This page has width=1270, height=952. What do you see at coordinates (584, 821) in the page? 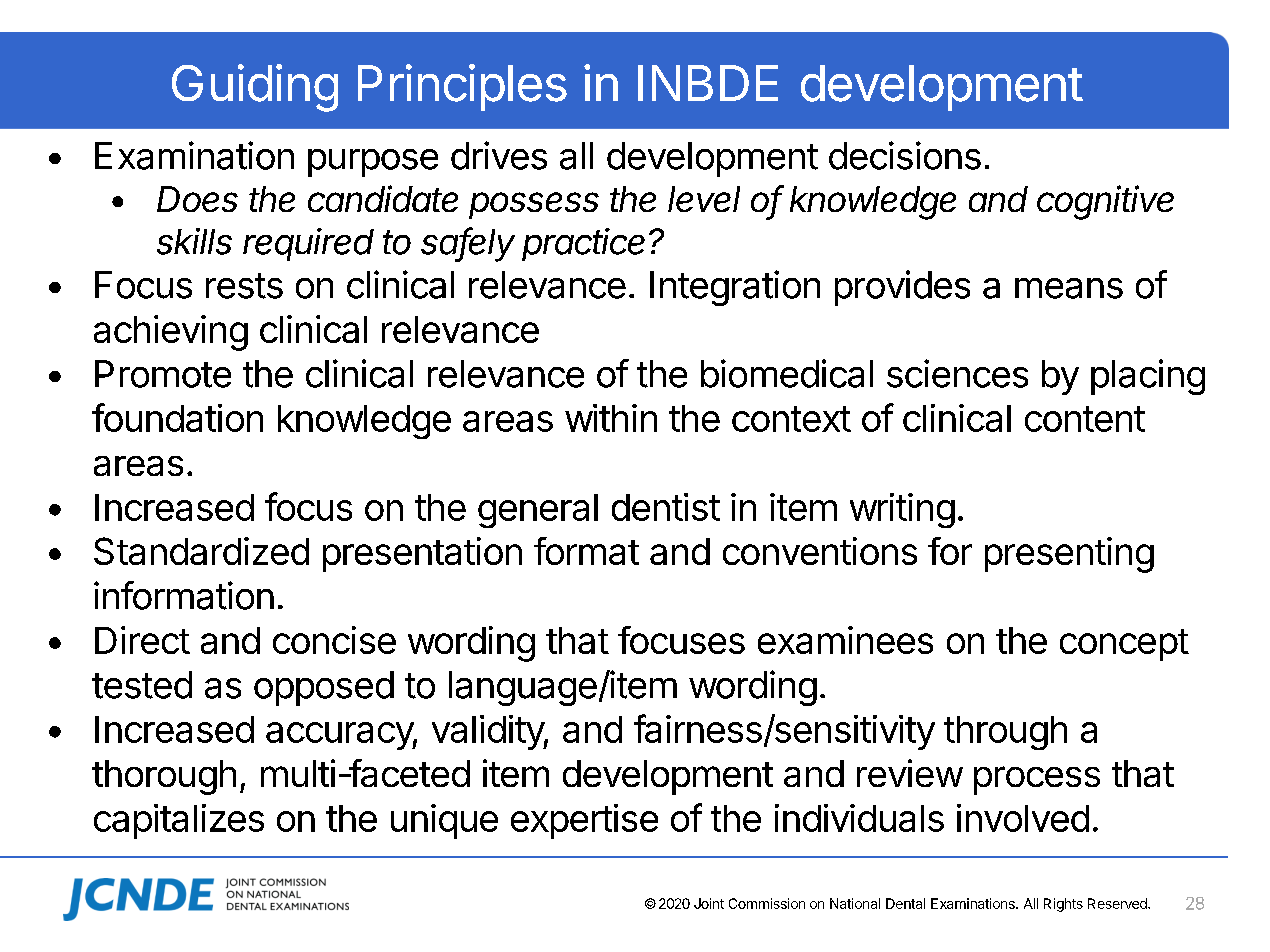
I see `expertise` at bounding box center [584, 821].
